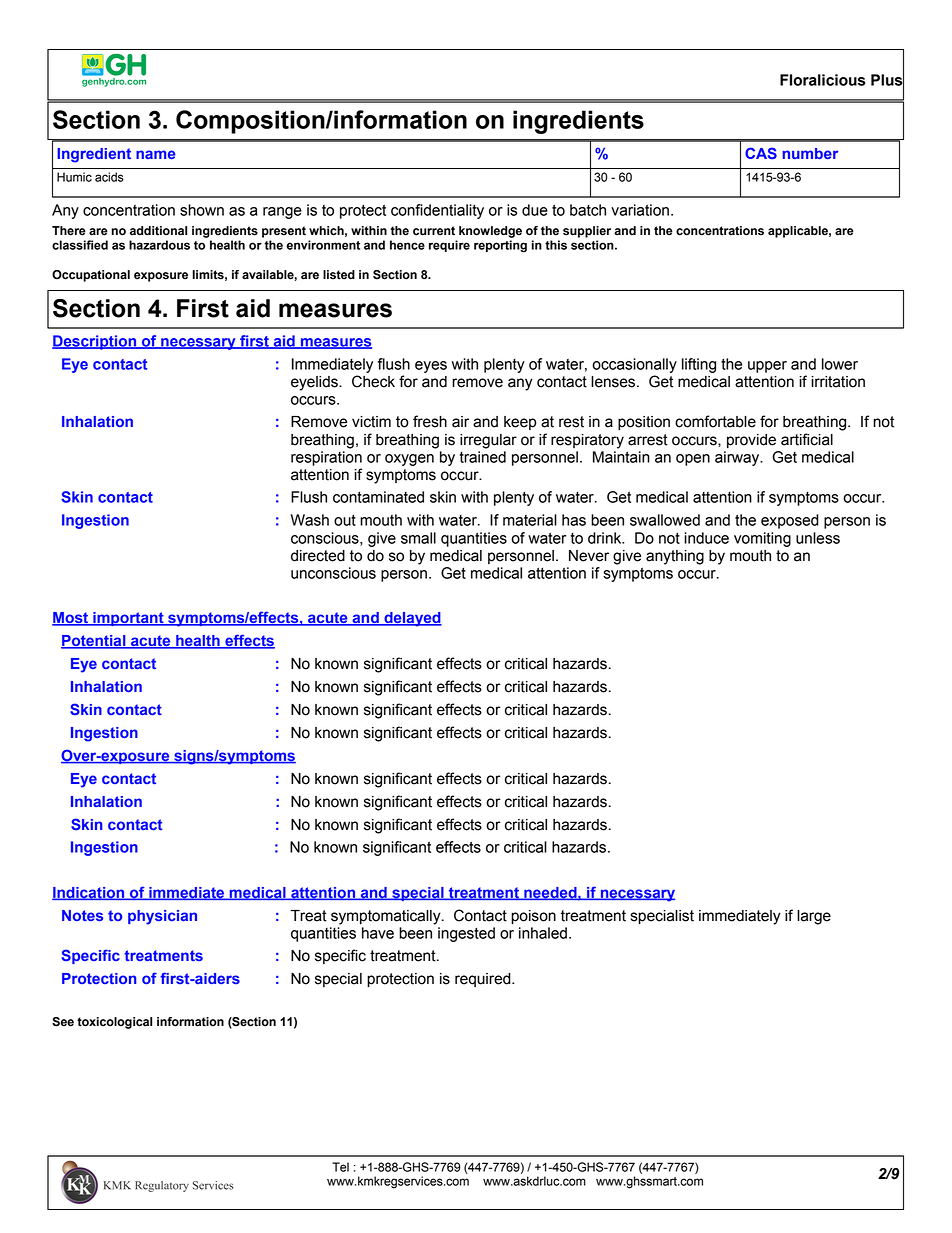 This screenshot has width=952, height=1233. I want to click on eyes, so click(431, 367).
